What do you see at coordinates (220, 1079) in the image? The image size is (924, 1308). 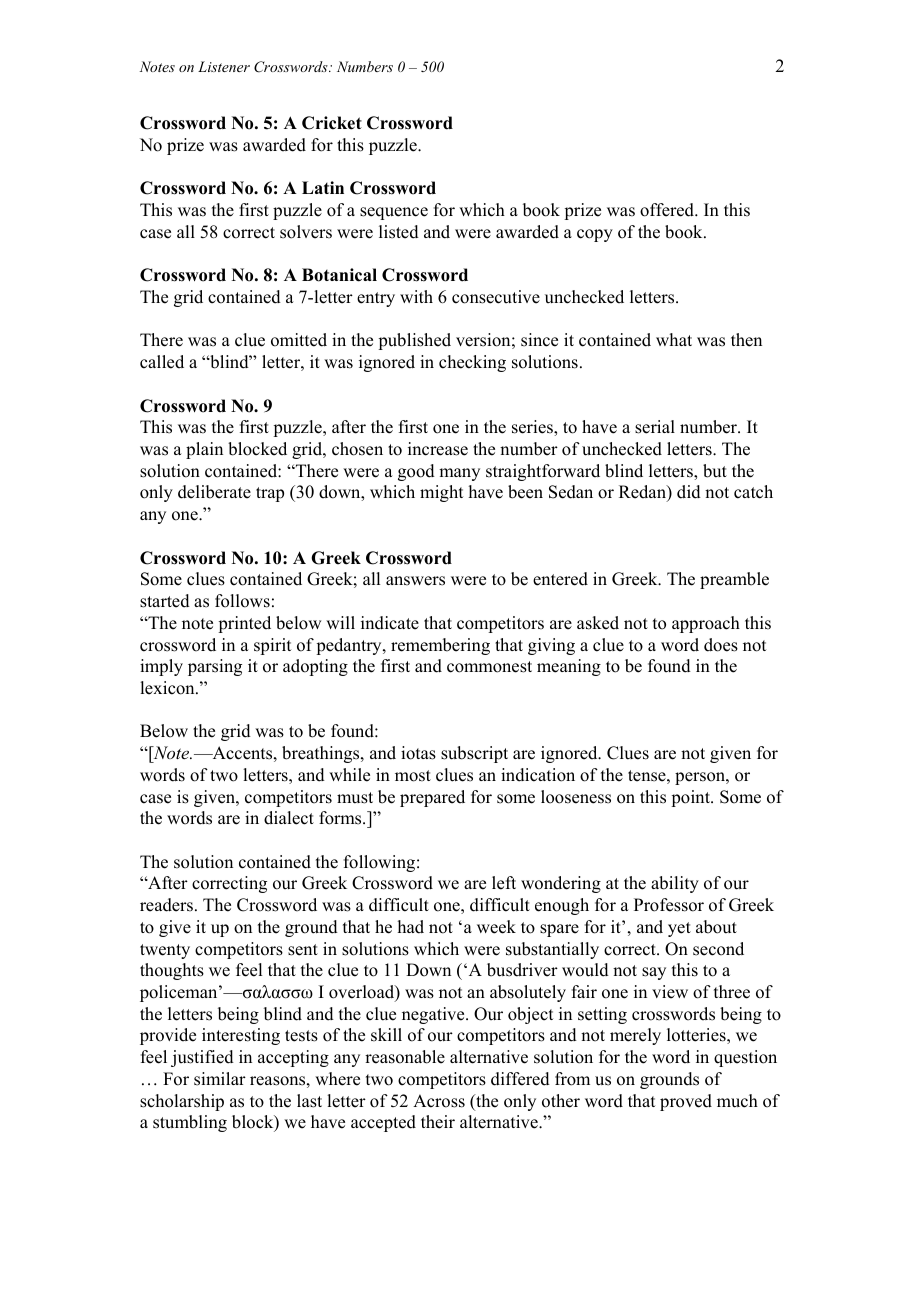 I see `similar` at bounding box center [220, 1079].
